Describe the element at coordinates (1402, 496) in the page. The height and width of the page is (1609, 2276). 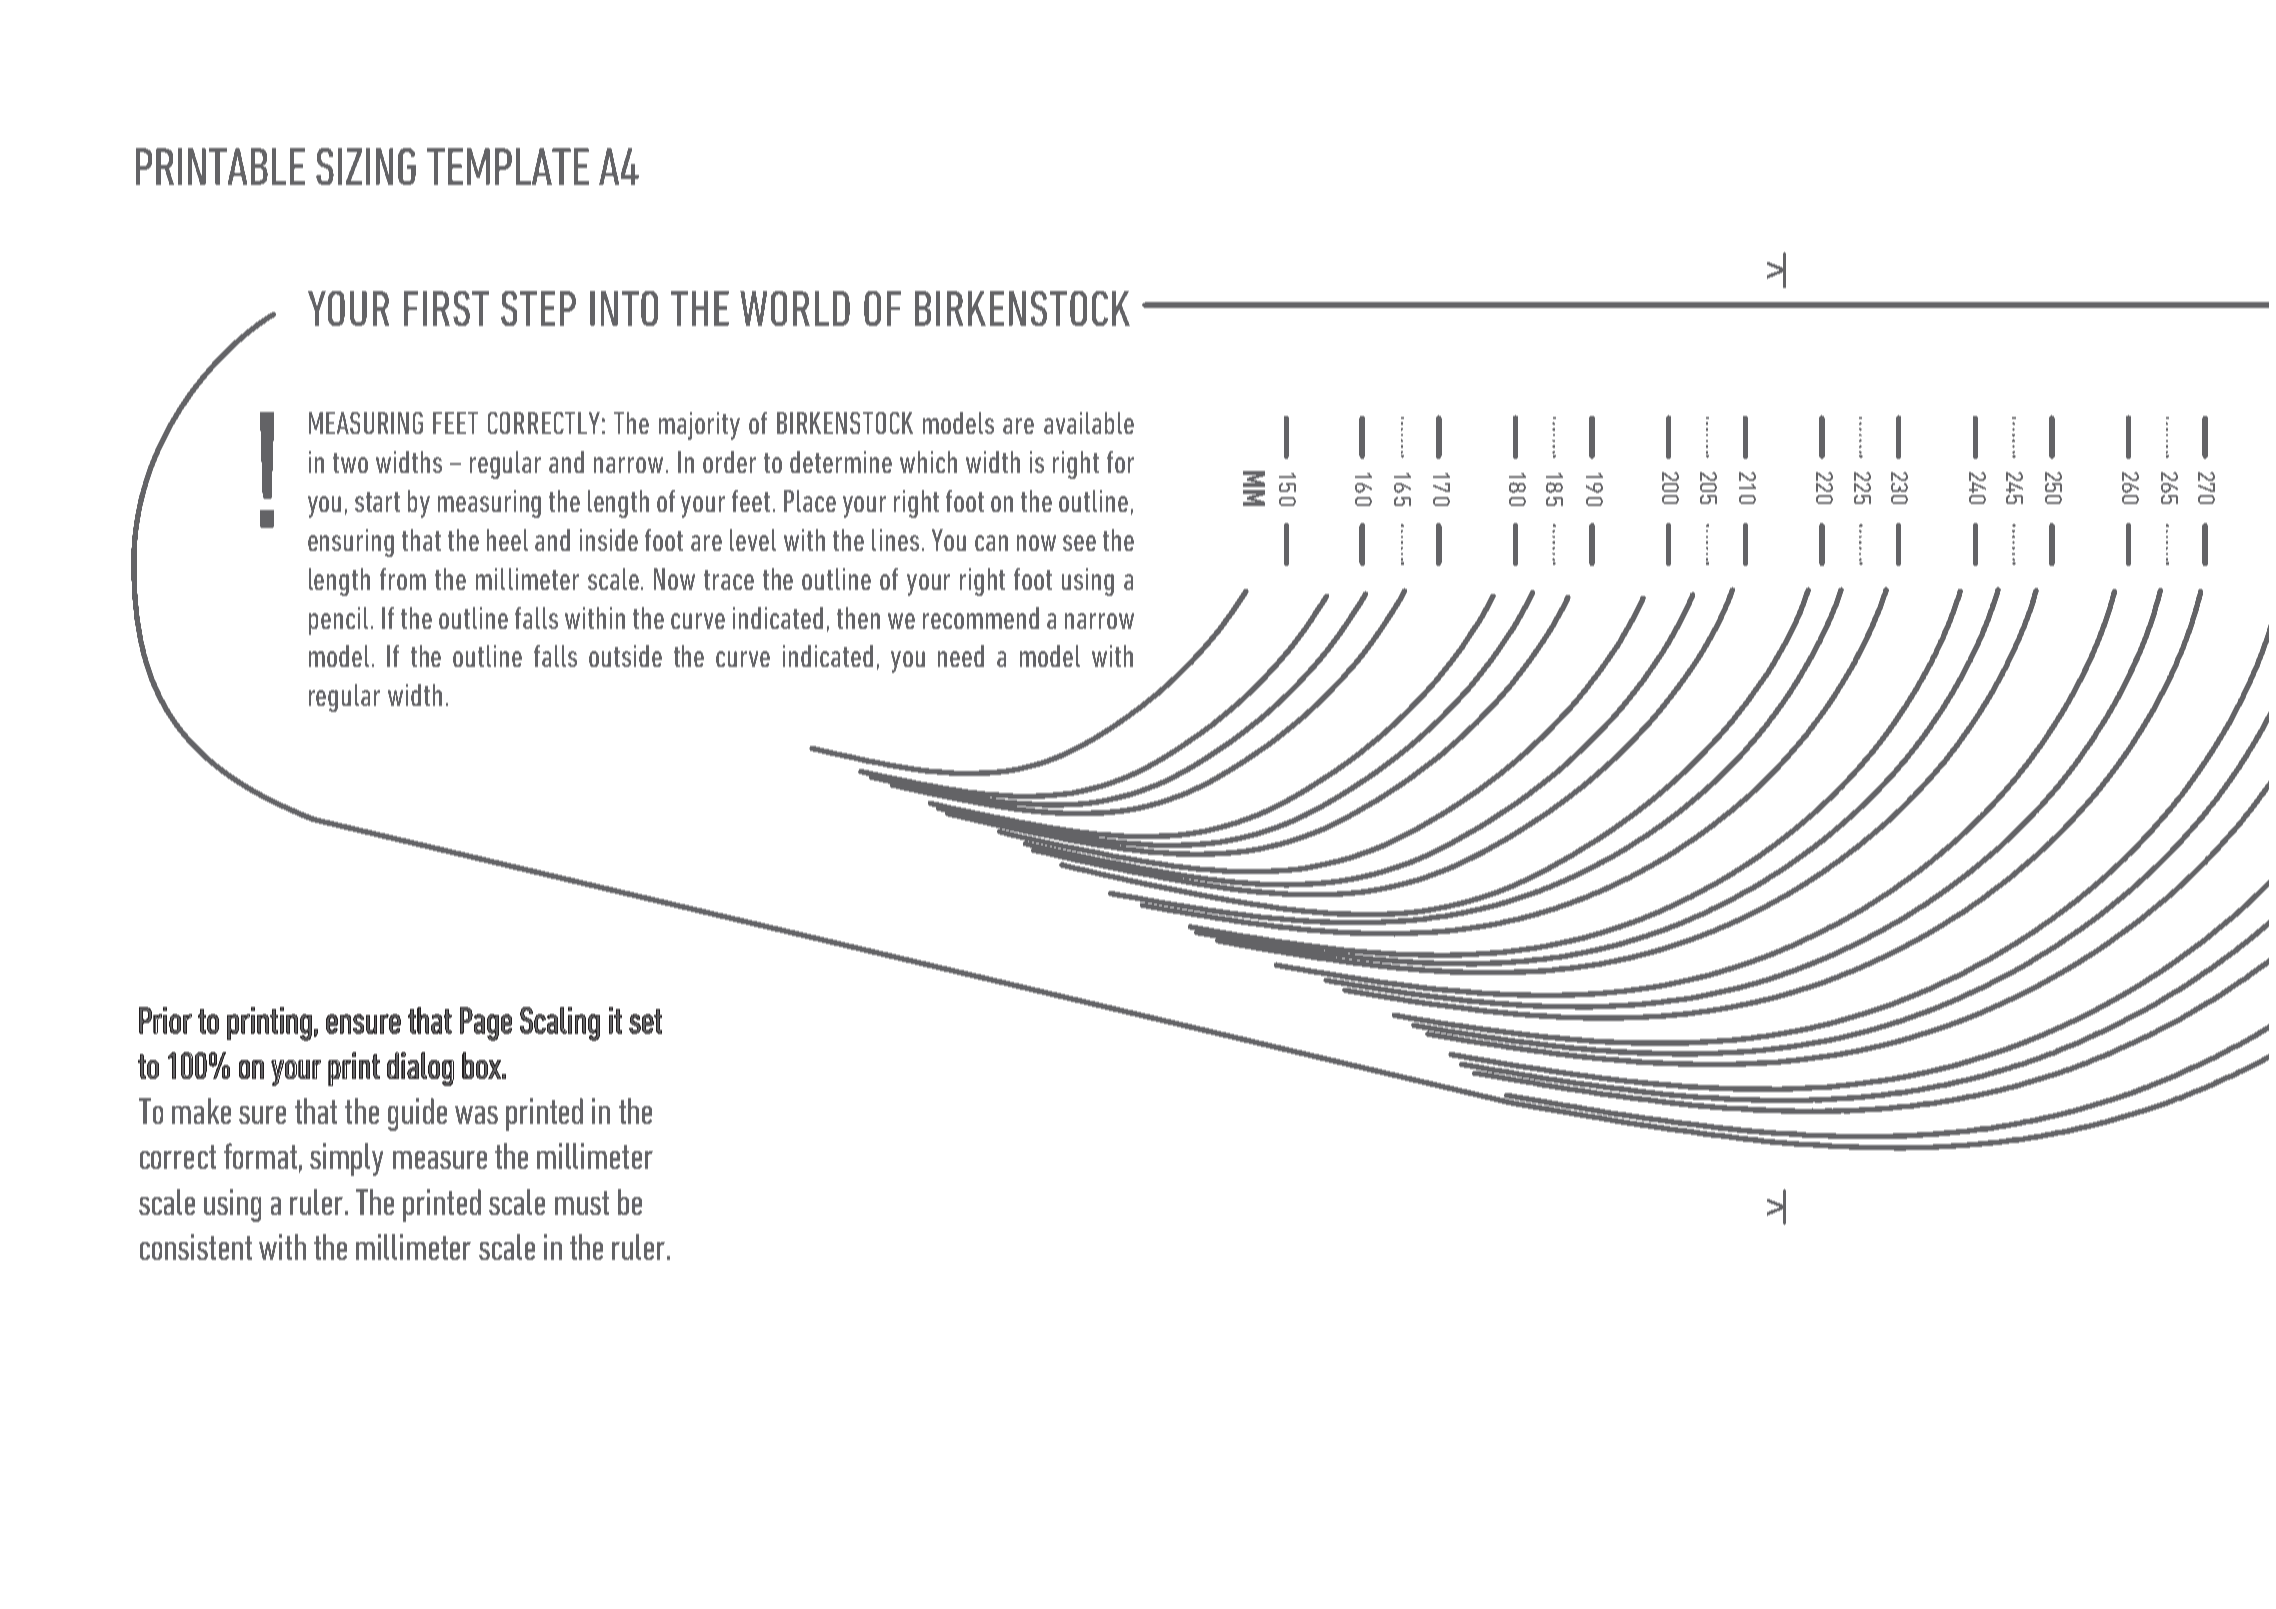
I see `den` at that location.
